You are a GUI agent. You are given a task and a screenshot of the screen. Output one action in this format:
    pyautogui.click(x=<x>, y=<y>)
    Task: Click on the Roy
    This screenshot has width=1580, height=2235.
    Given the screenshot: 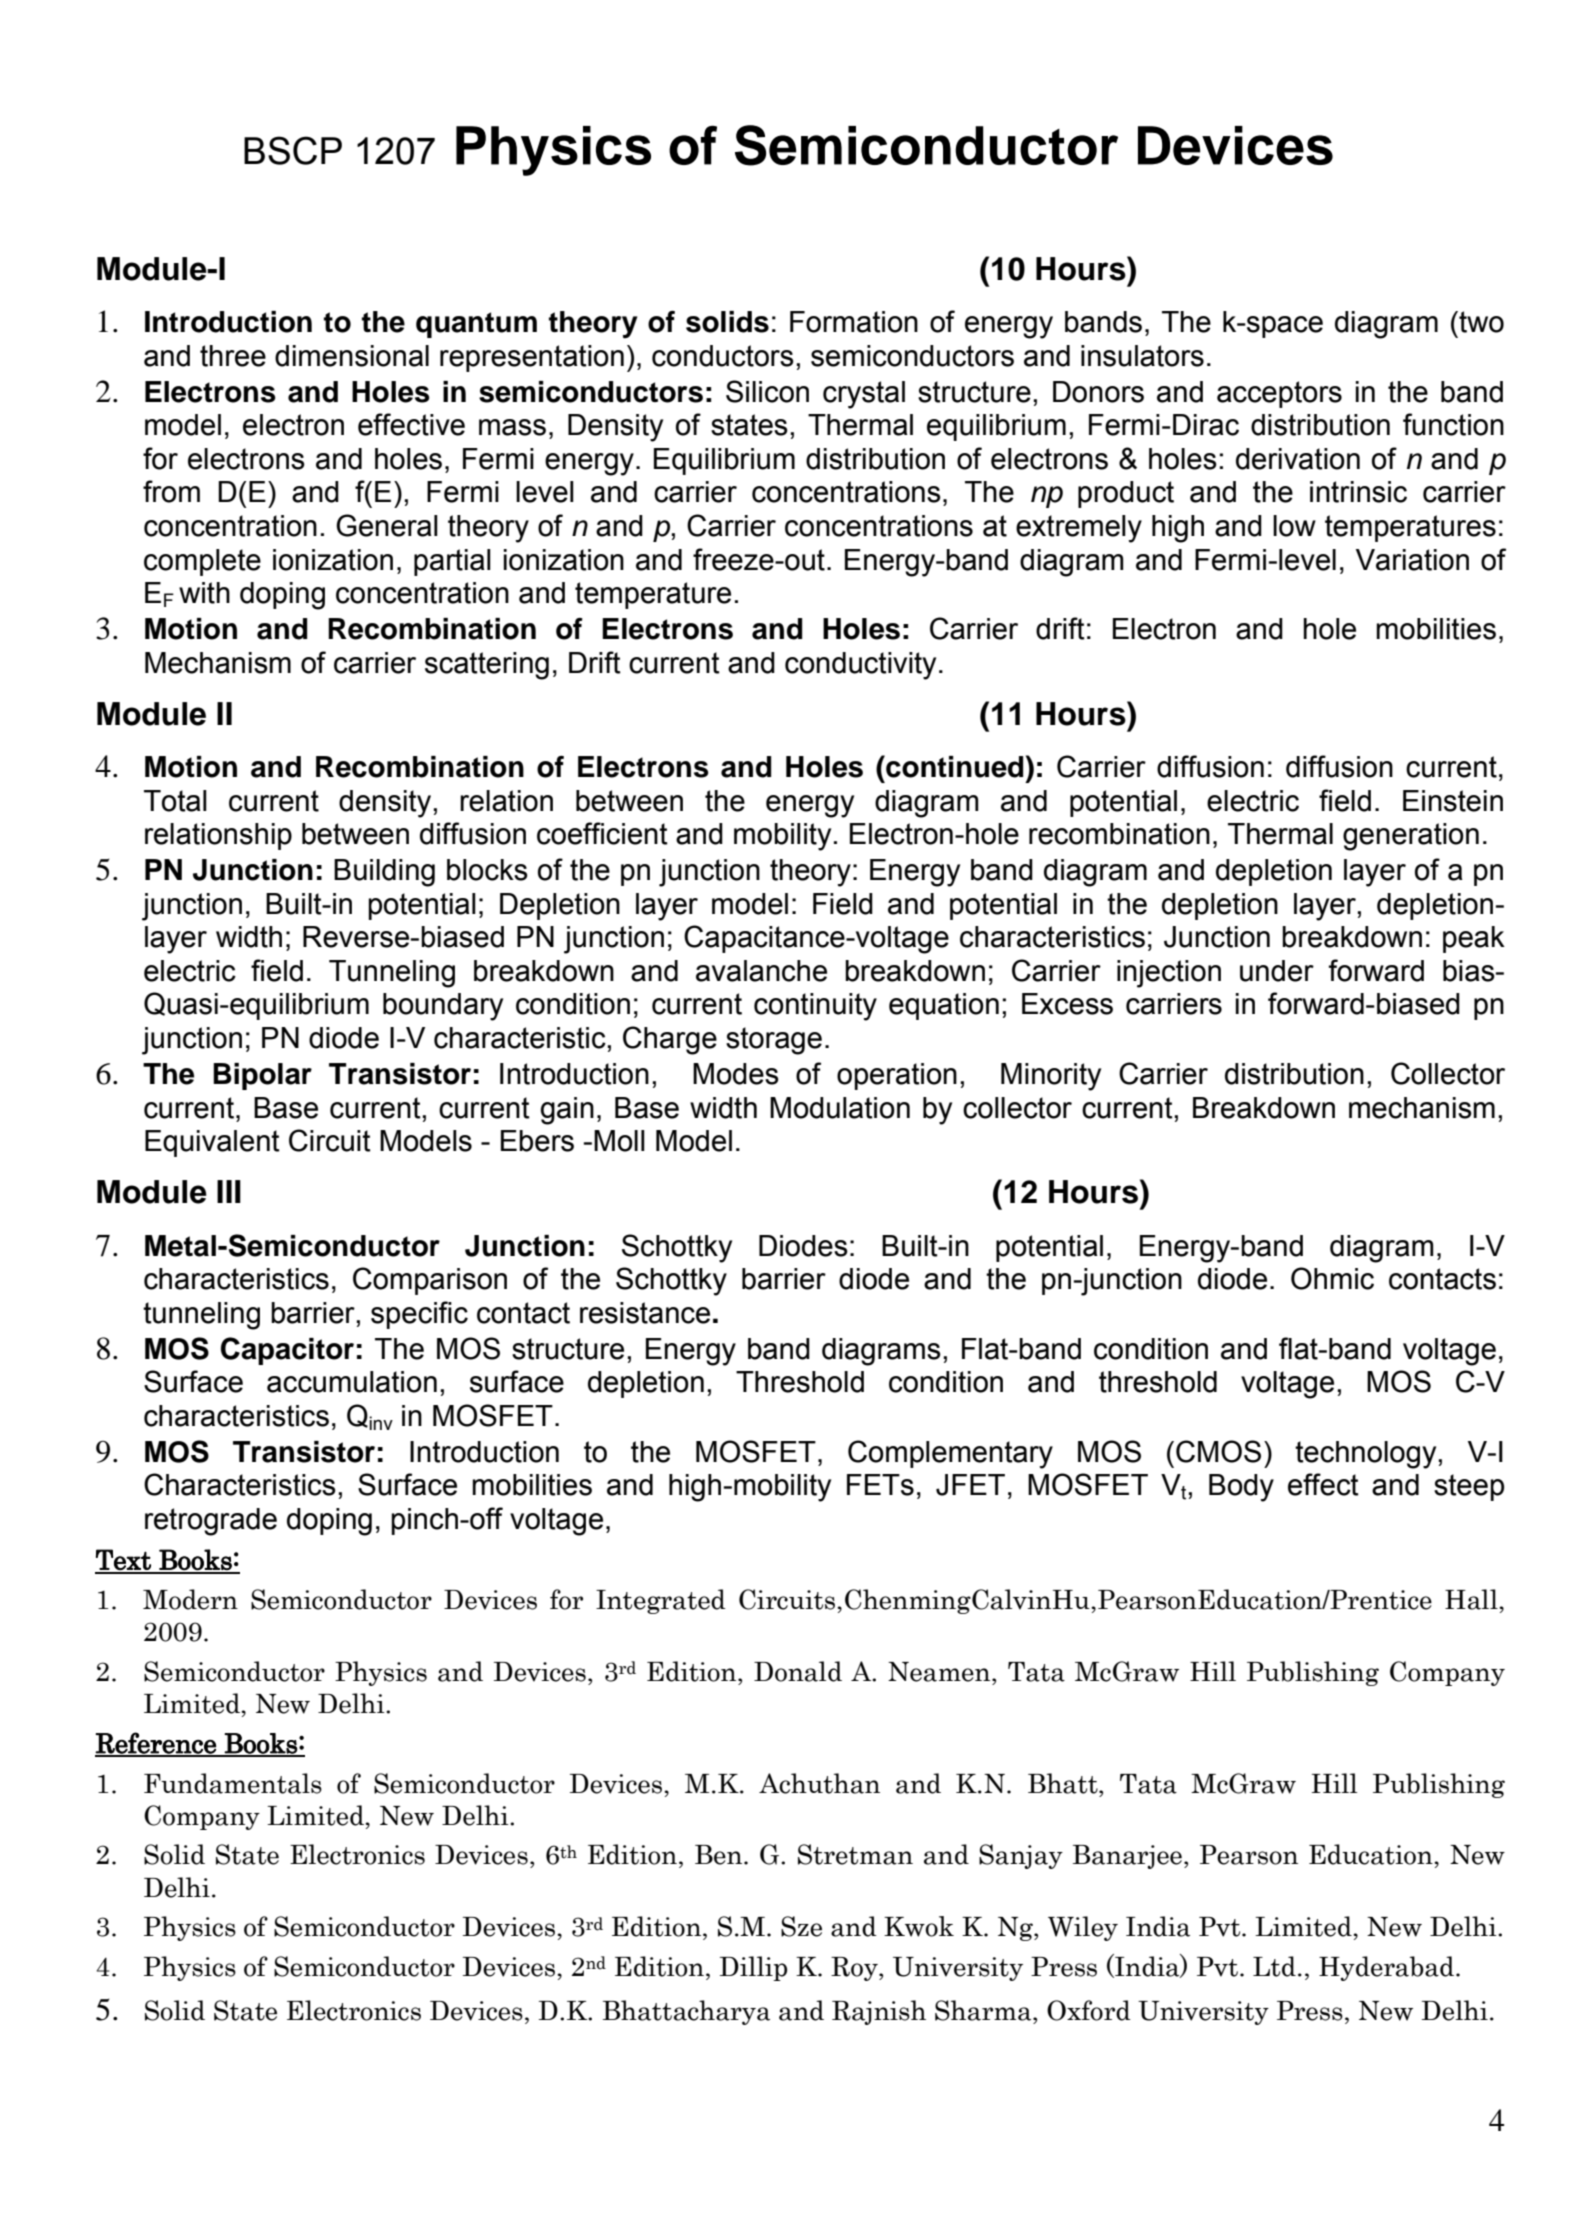 What is the action you would take?
    pyautogui.click(x=855, y=1969)
